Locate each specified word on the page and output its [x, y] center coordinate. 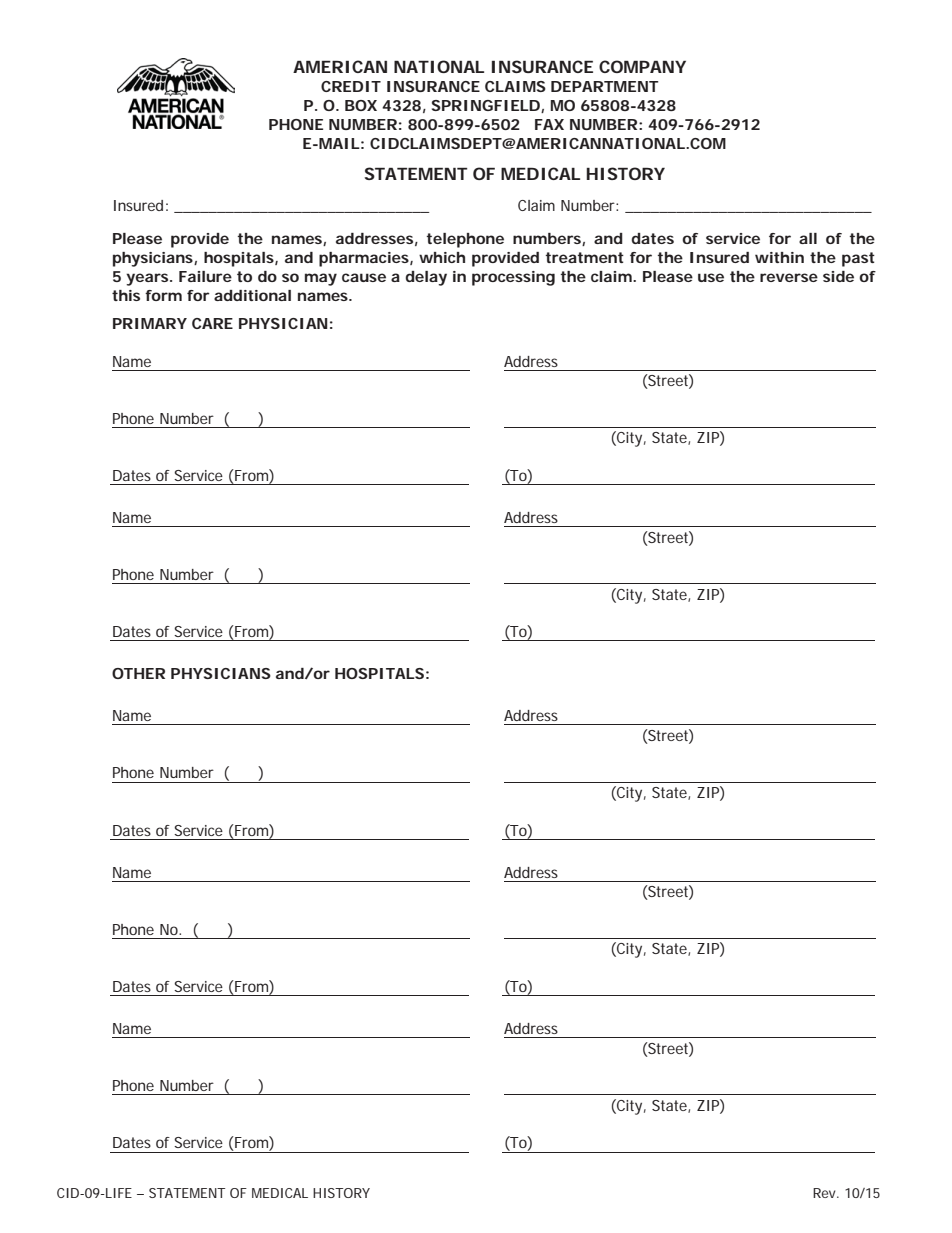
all [808, 238]
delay [426, 278]
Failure [205, 276]
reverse [789, 277]
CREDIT [351, 86]
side [838, 276]
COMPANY [642, 66]
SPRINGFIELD [486, 105]
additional [252, 295]
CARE [212, 323]
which [442, 257]
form [163, 295]
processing [513, 278]
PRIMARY [150, 323]
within [779, 257]
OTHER [138, 673]
